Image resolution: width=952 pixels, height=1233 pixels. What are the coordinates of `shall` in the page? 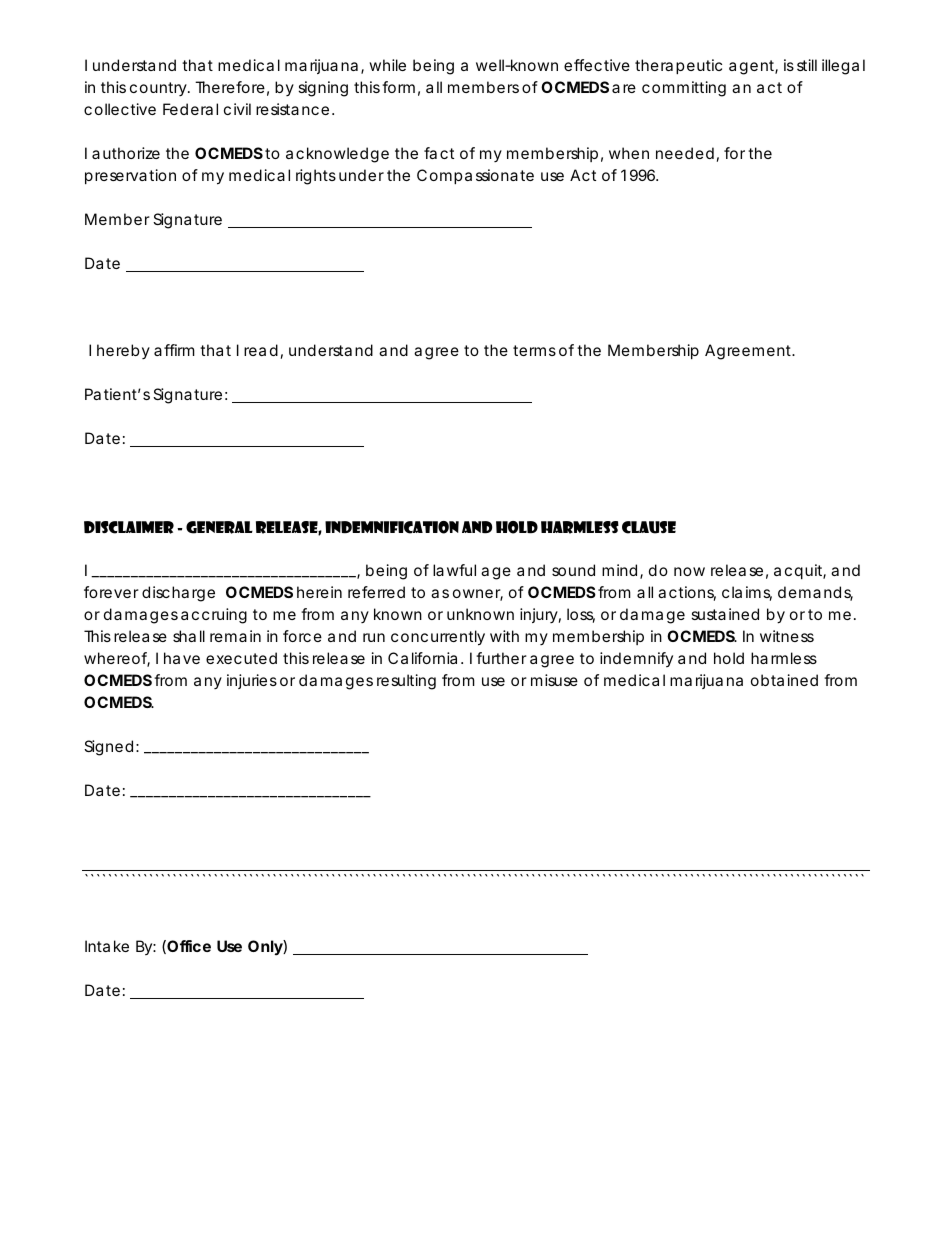 It's located at (189, 636).
